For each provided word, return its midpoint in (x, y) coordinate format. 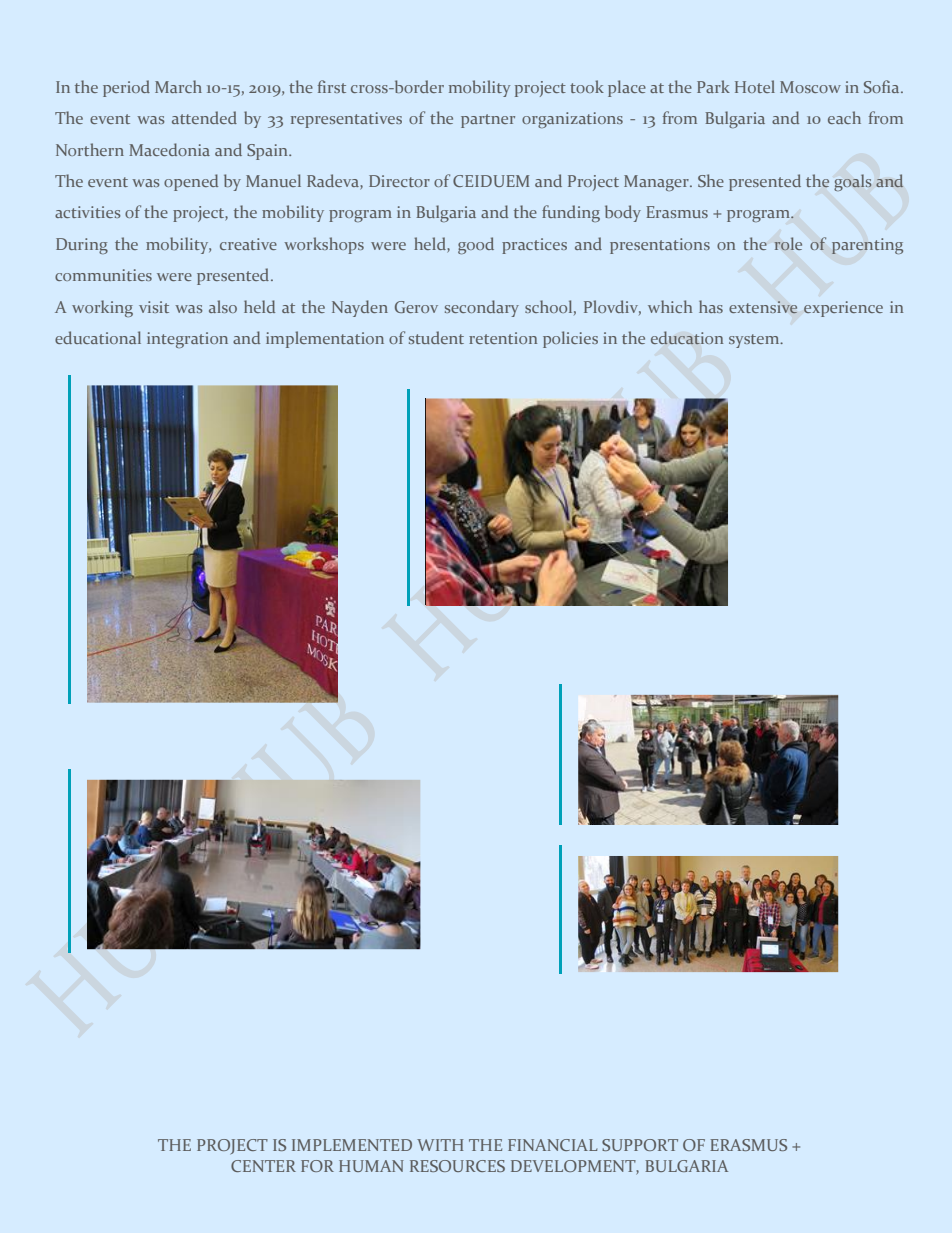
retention (503, 338)
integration (187, 340)
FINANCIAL (552, 1145)
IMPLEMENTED (352, 1145)
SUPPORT (640, 1145)
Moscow (810, 87)
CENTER (263, 1166)
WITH (440, 1145)
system (755, 341)
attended (204, 117)
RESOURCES (457, 1166)
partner (488, 121)
